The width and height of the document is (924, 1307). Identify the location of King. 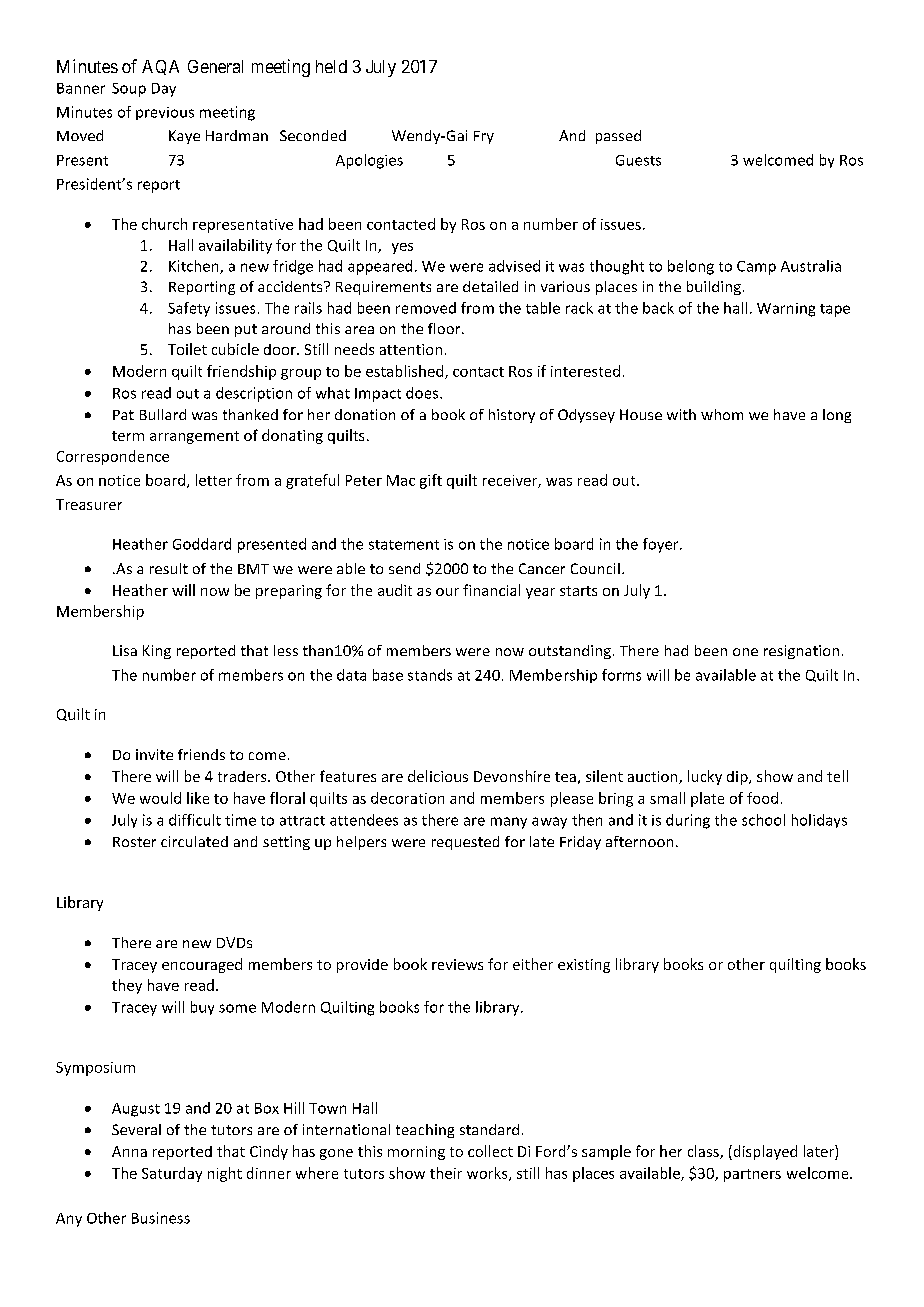
(157, 652).
